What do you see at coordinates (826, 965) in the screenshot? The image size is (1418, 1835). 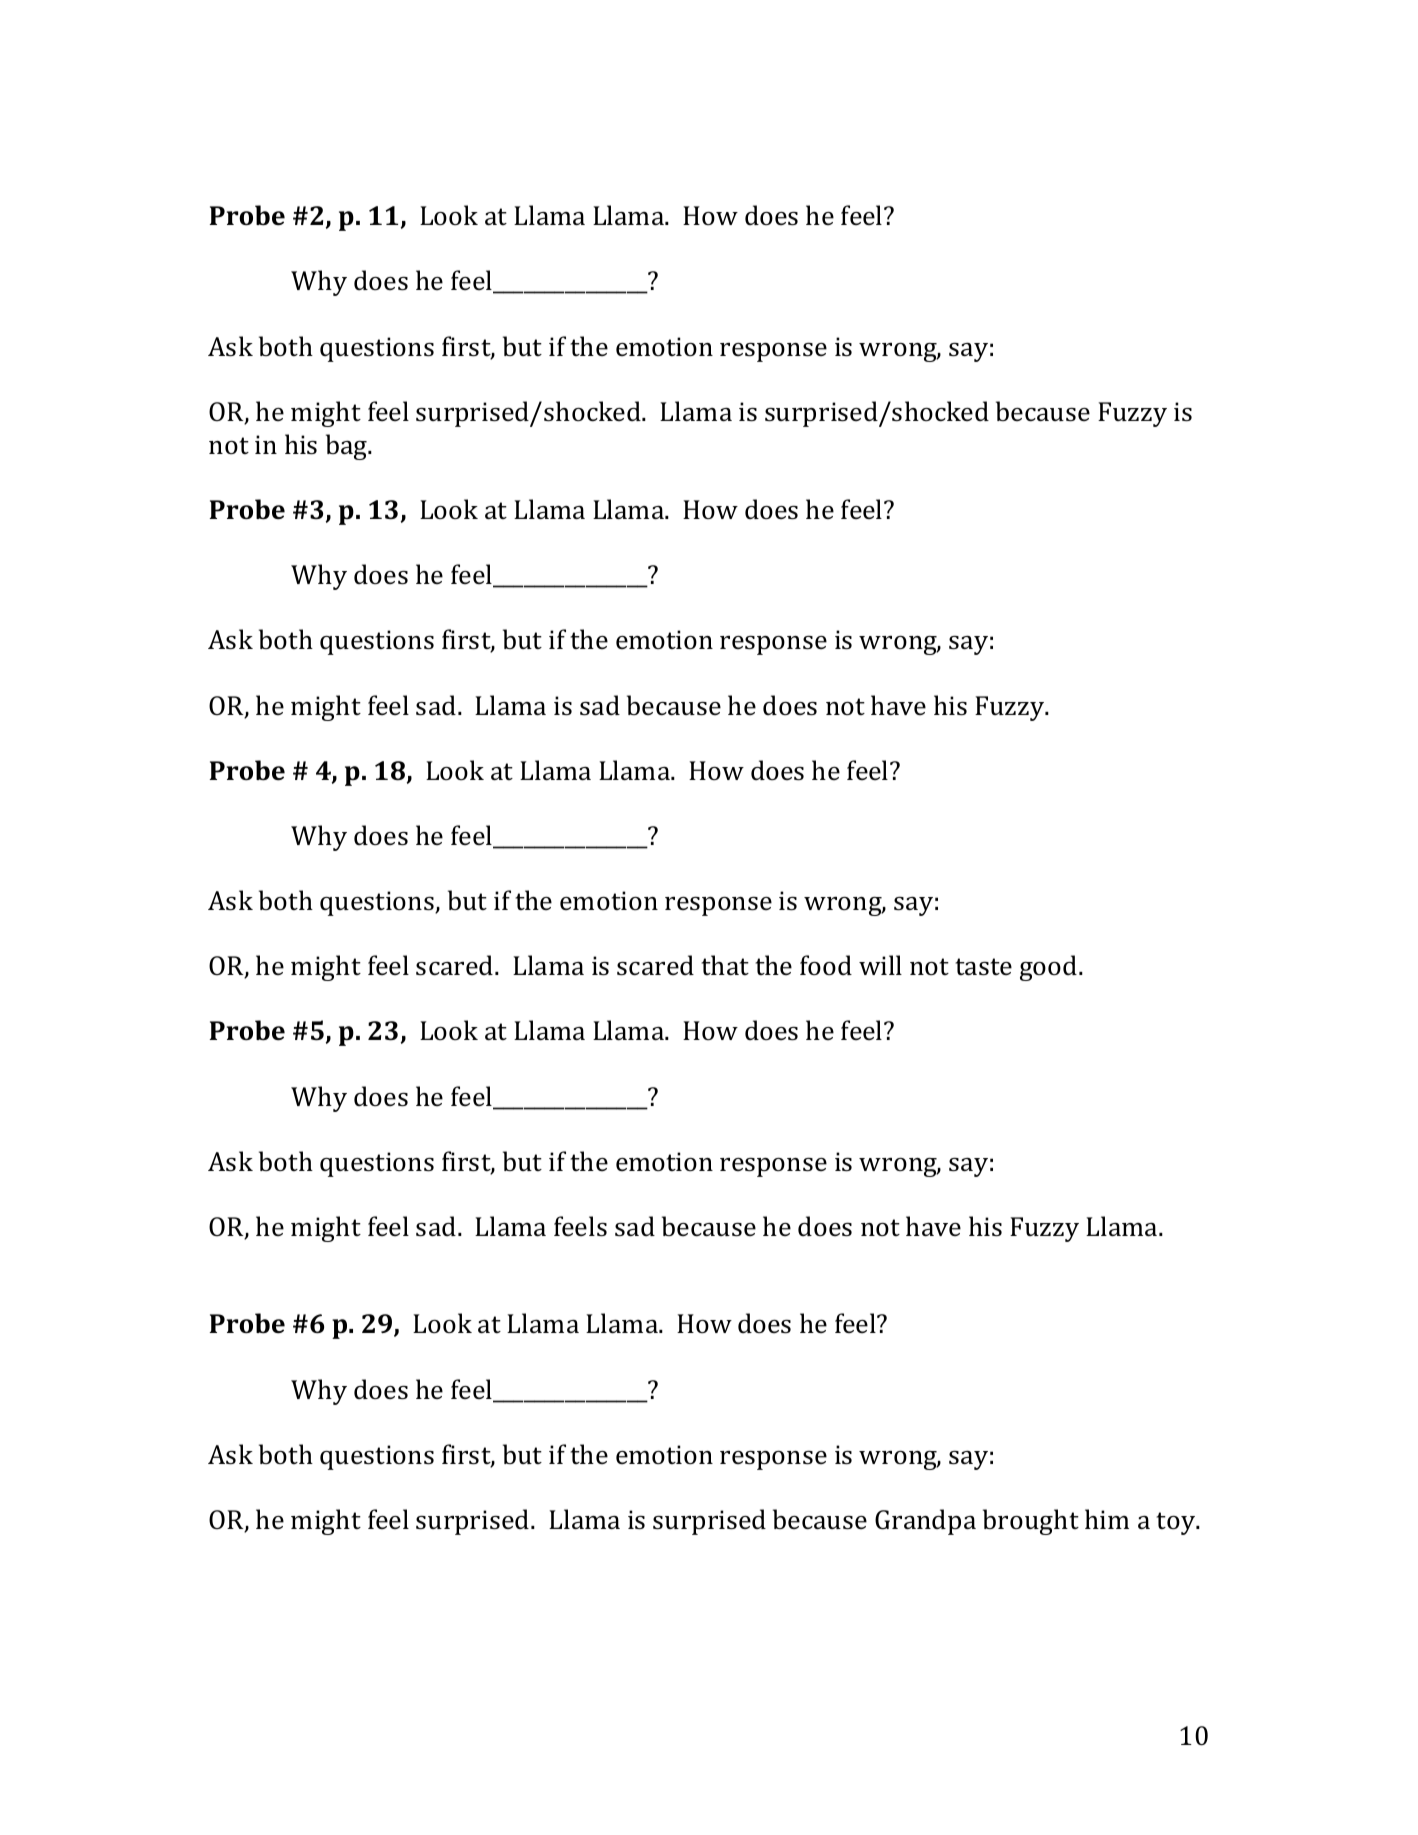 I see `food` at bounding box center [826, 965].
